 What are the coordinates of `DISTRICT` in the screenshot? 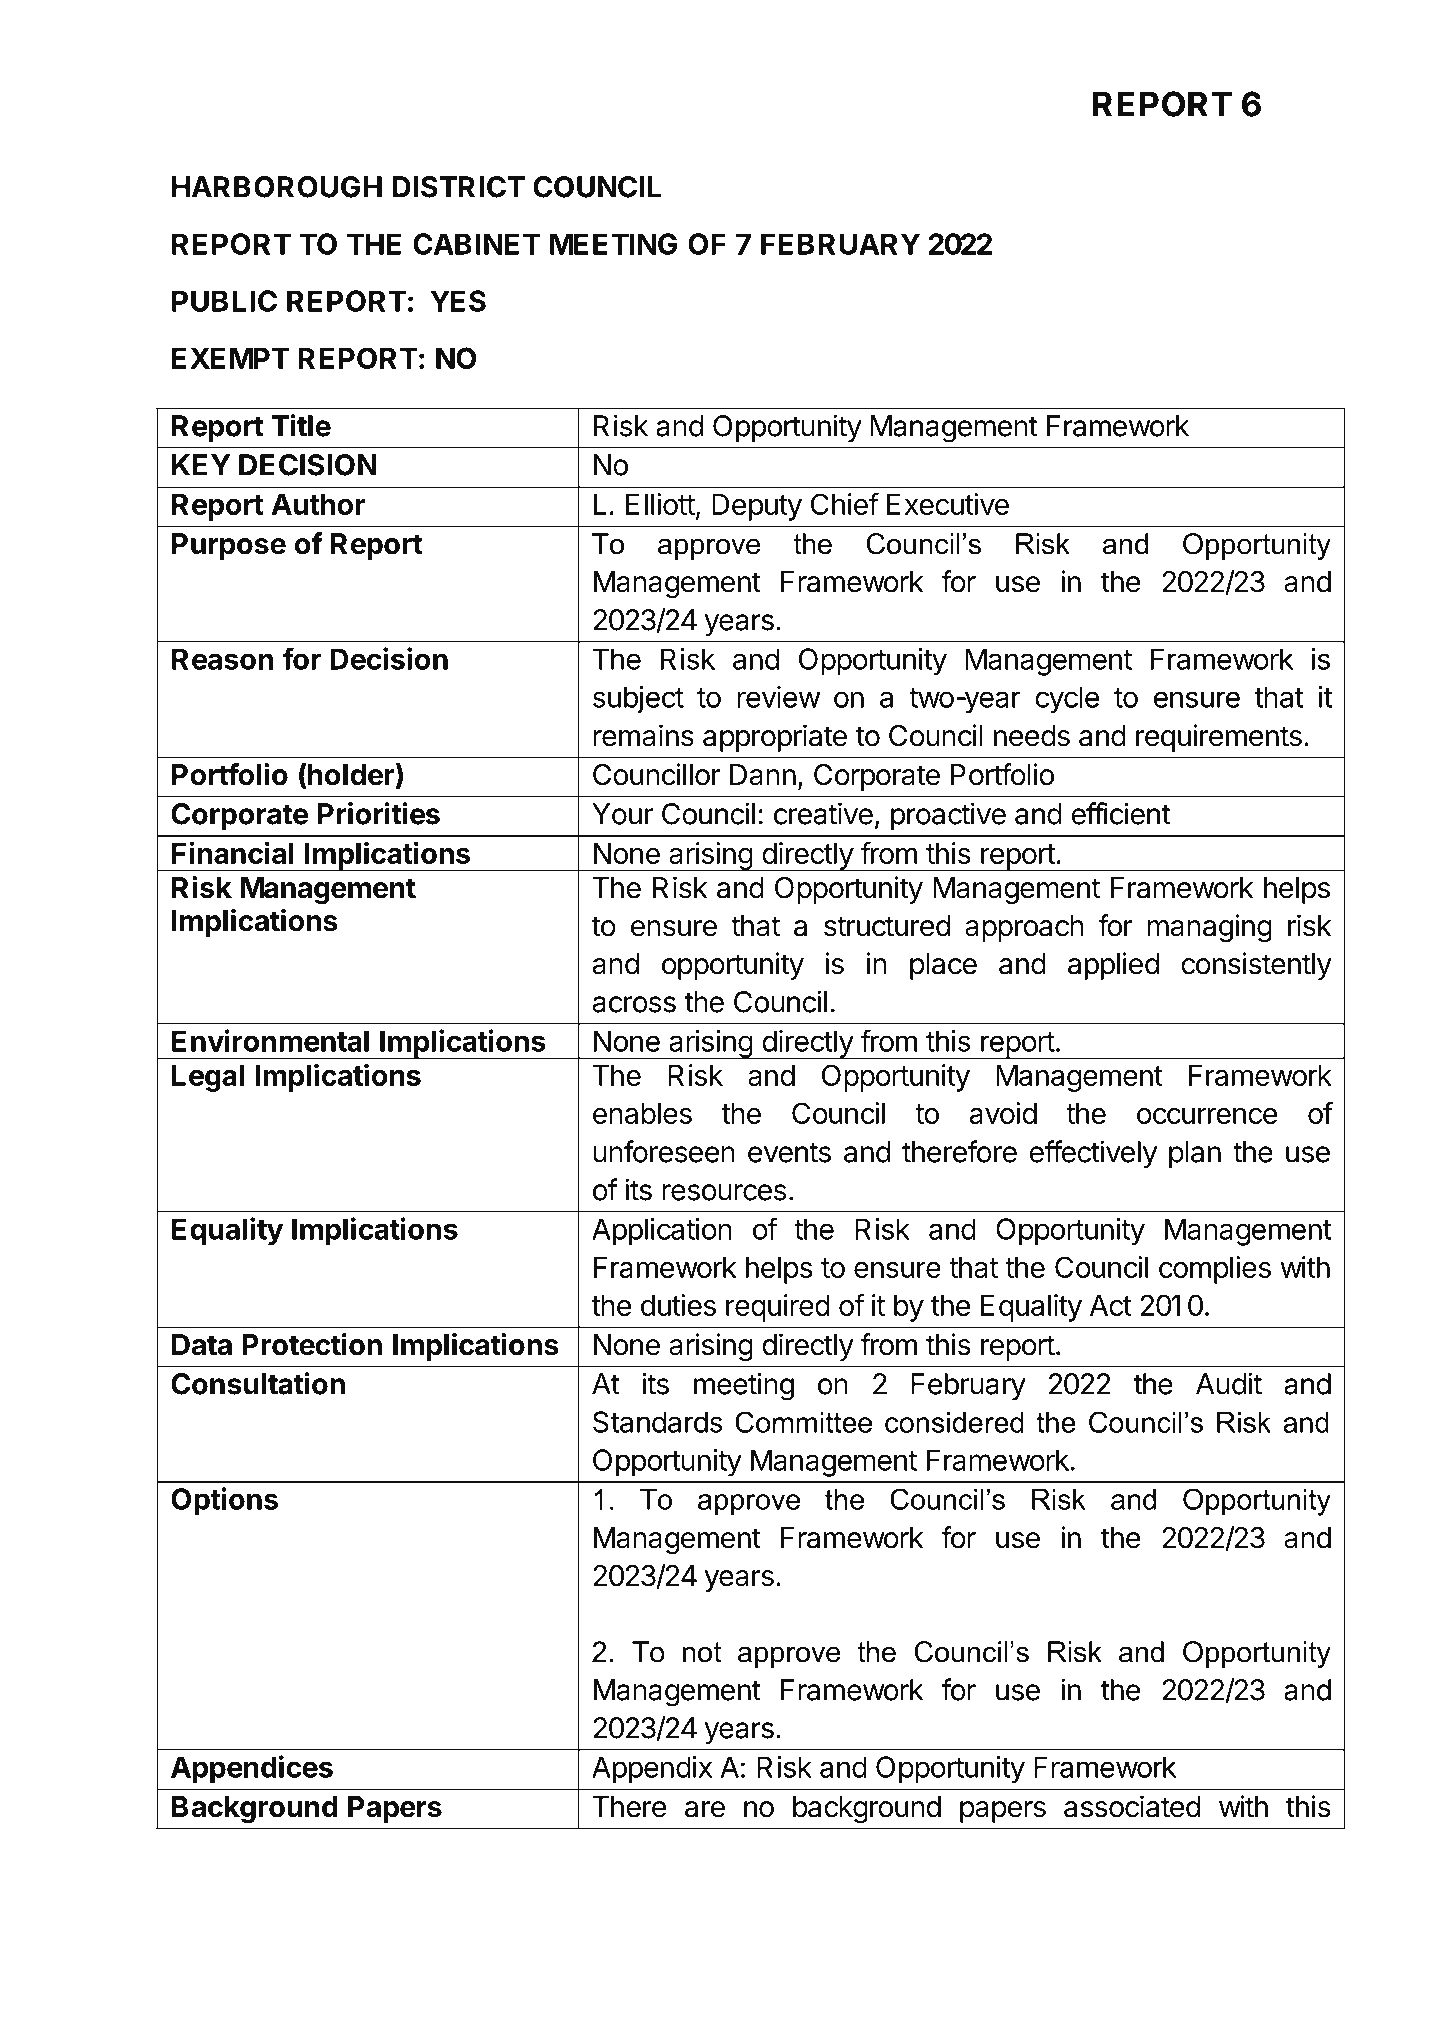 It's located at (459, 187).
